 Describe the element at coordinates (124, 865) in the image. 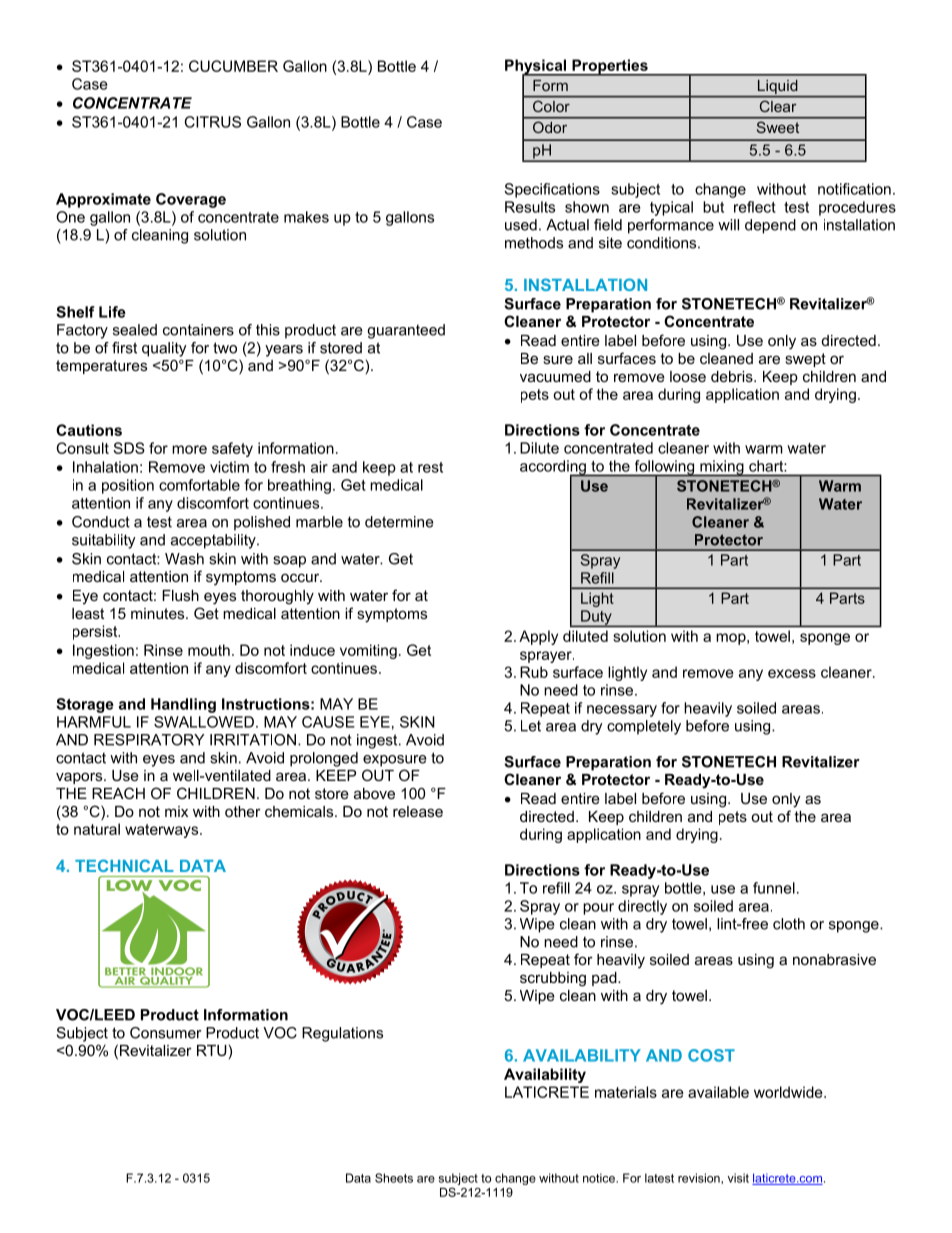

I see `TECHNICAL` at that location.
